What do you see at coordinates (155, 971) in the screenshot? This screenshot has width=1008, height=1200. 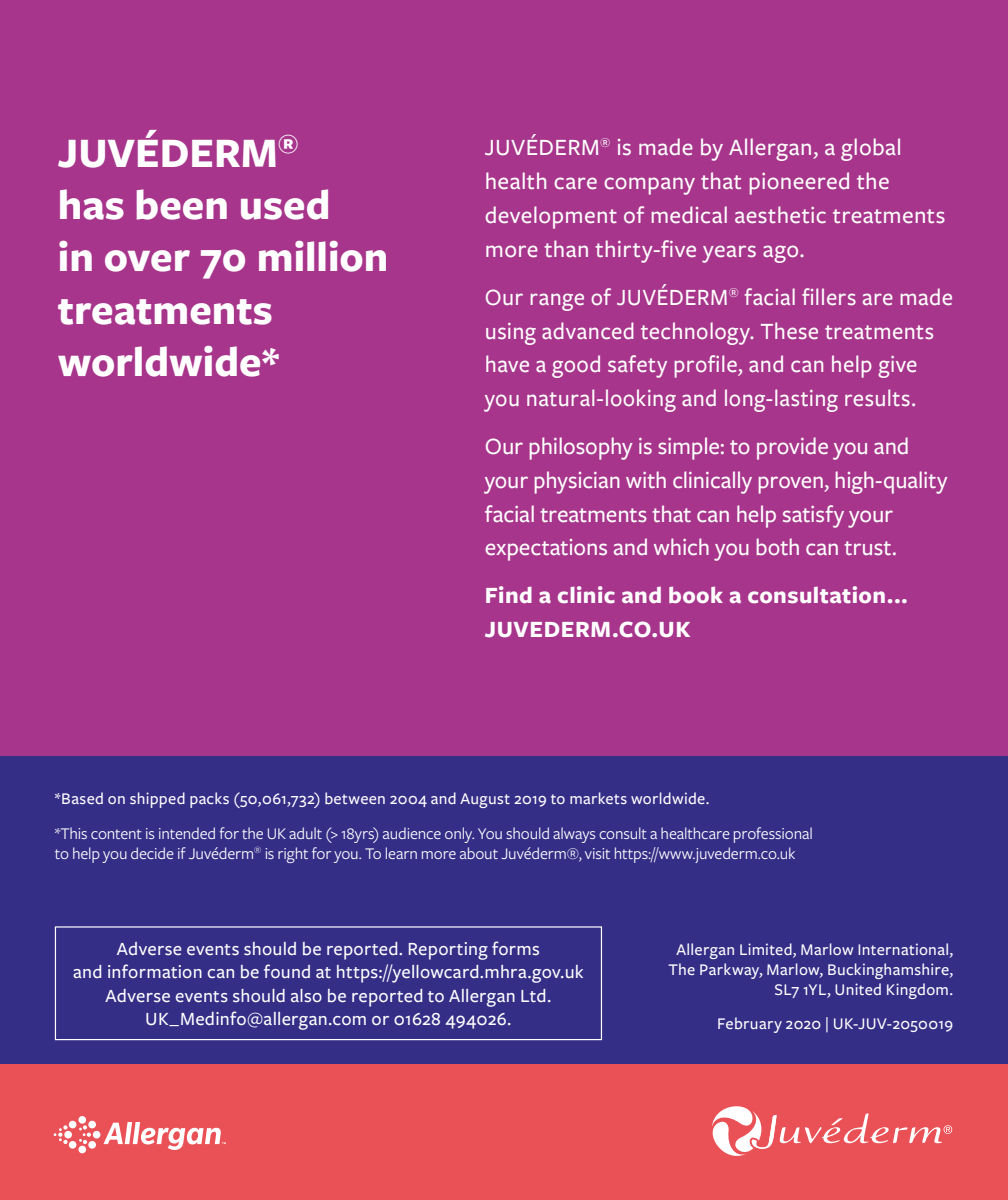 I see `information` at bounding box center [155, 971].
